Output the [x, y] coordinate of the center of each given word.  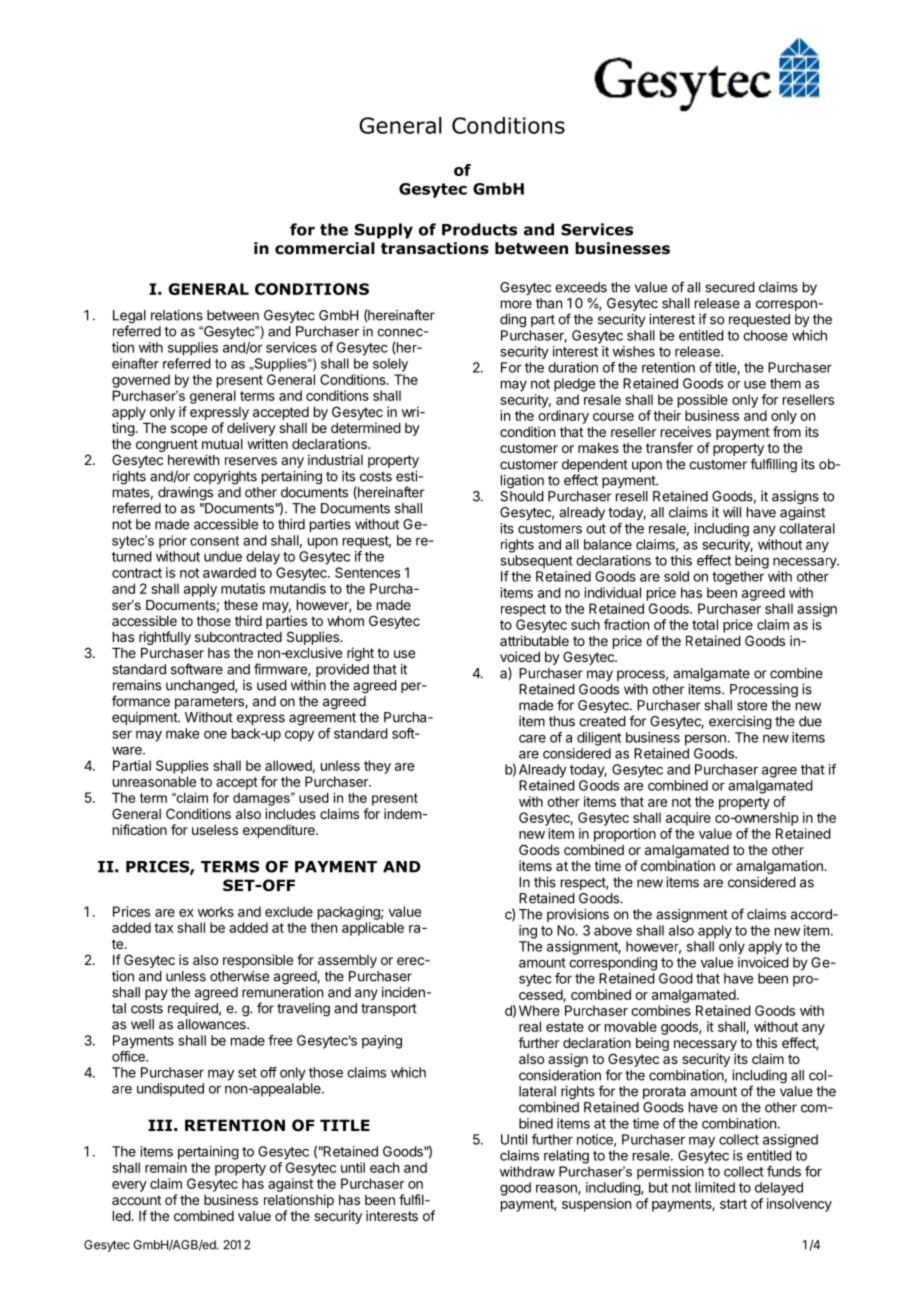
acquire [688, 819]
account [136, 1200]
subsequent [537, 562]
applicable [373, 929]
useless [215, 830]
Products [479, 229]
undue [223, 556]
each [384, 1167]
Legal [129, 318]
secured [730, 287]
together [738, 578]
